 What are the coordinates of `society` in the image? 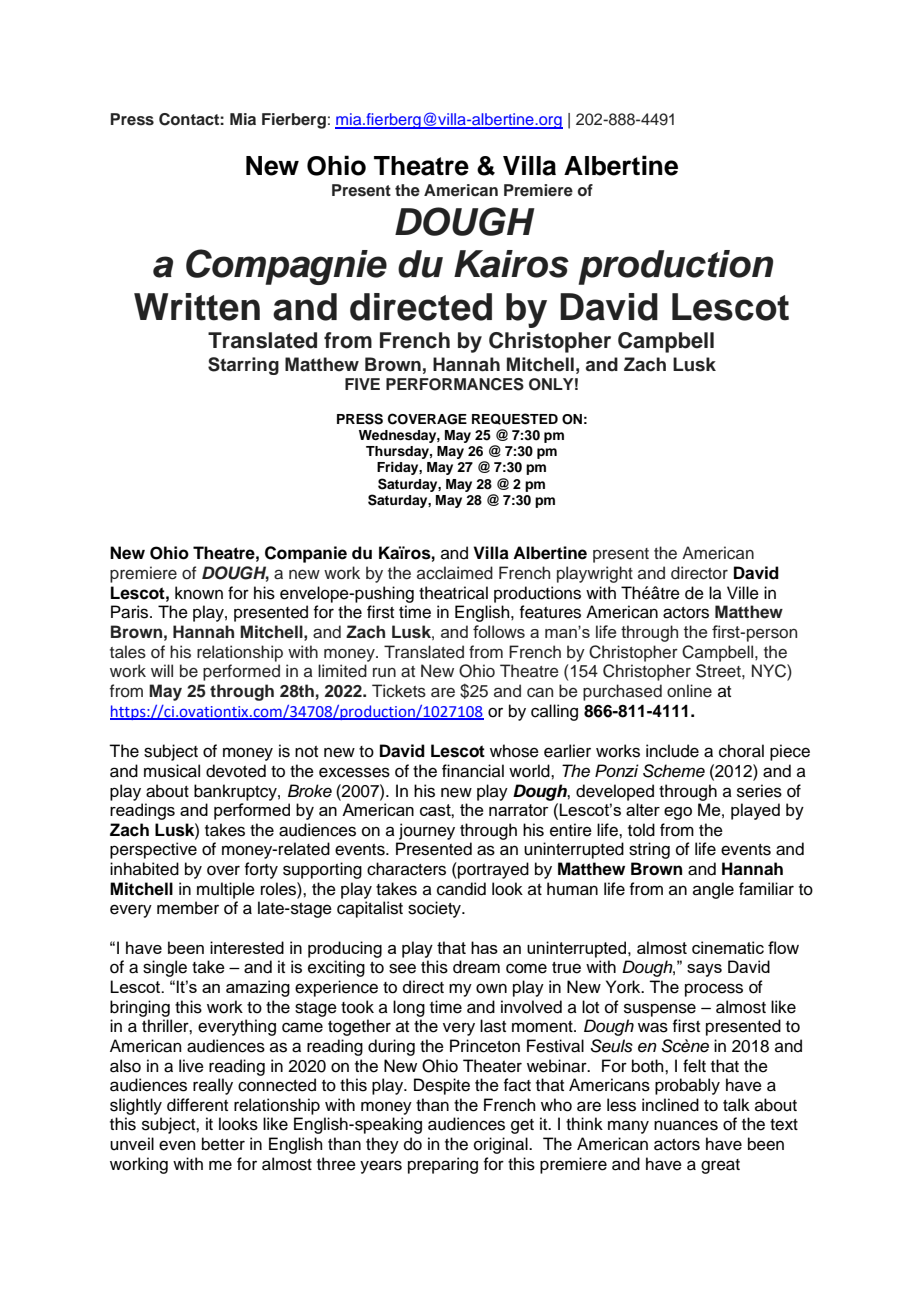 It's located at (435, 909).
